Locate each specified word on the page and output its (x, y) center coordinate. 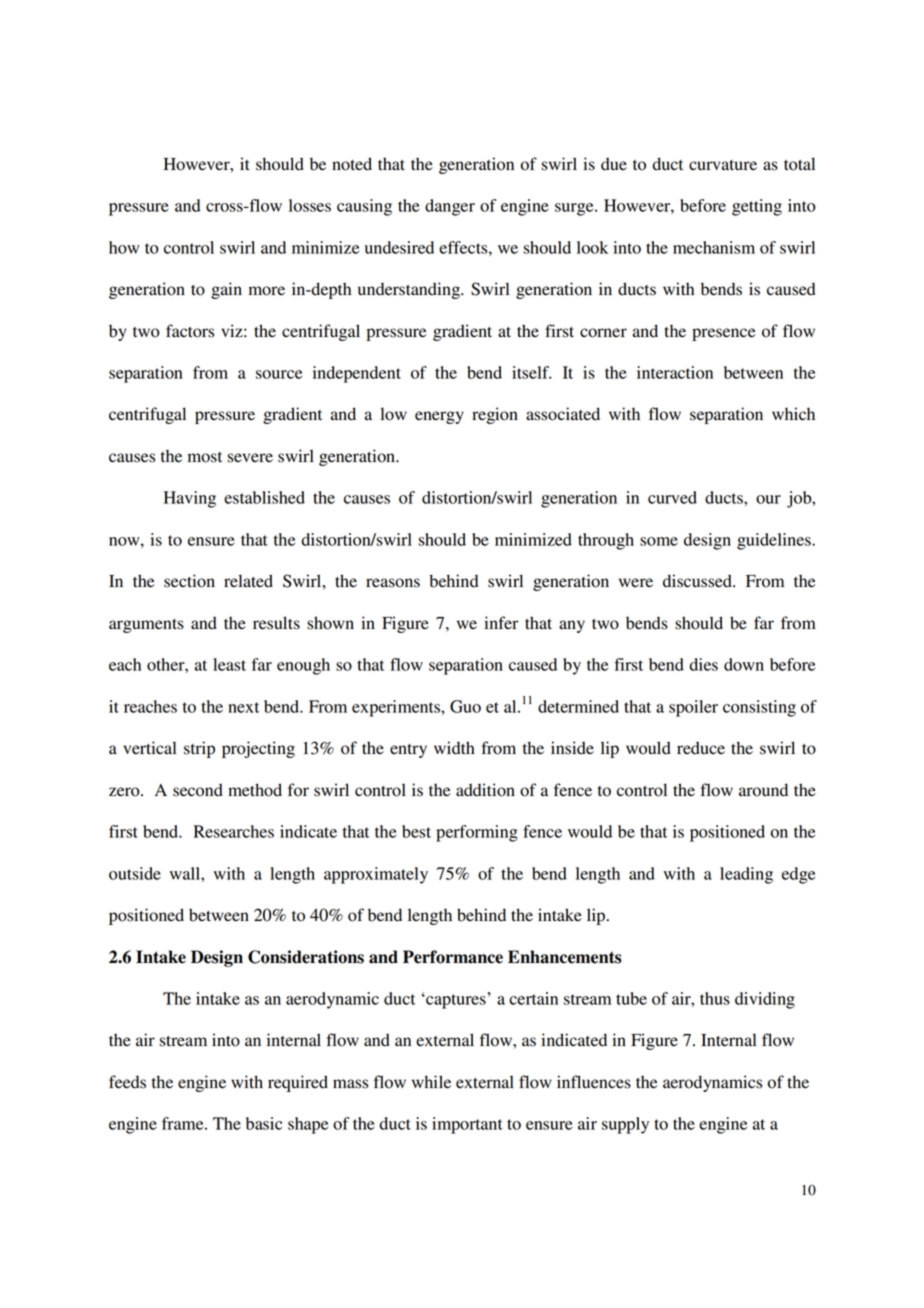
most (205, 457)
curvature (723, 165)
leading (746, 875)
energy (439, 417)
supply (625, 1125)
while (431, 1082)
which (793, 414)
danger (450, 207)
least (229, 664)
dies (703, 664)
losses (310, 205)
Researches (233, 831)
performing (477, 833)
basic (264, 1123)
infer (501, 622)
